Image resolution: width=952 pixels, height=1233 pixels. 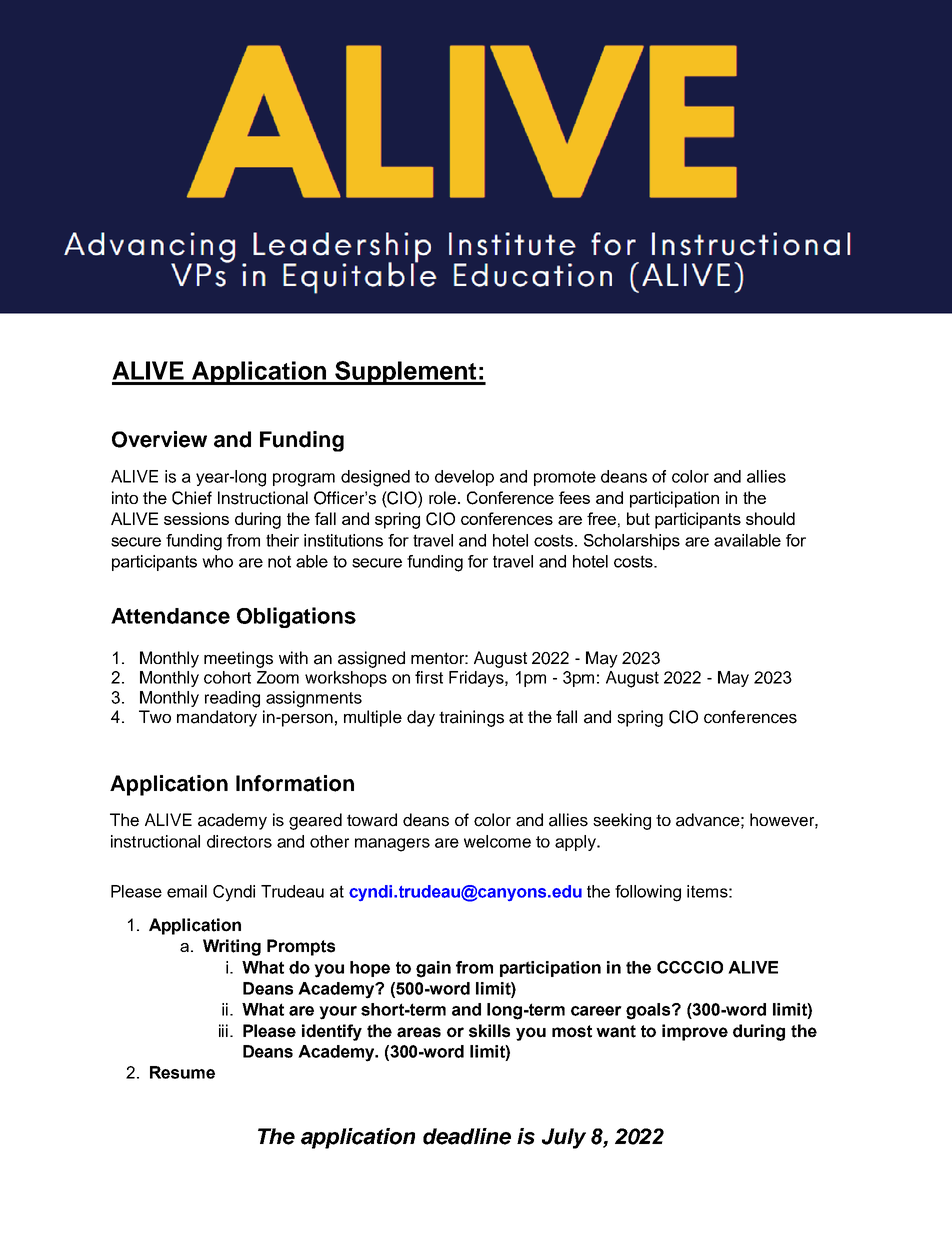 I want to click on Supplement, so click(x=406, y=373).
